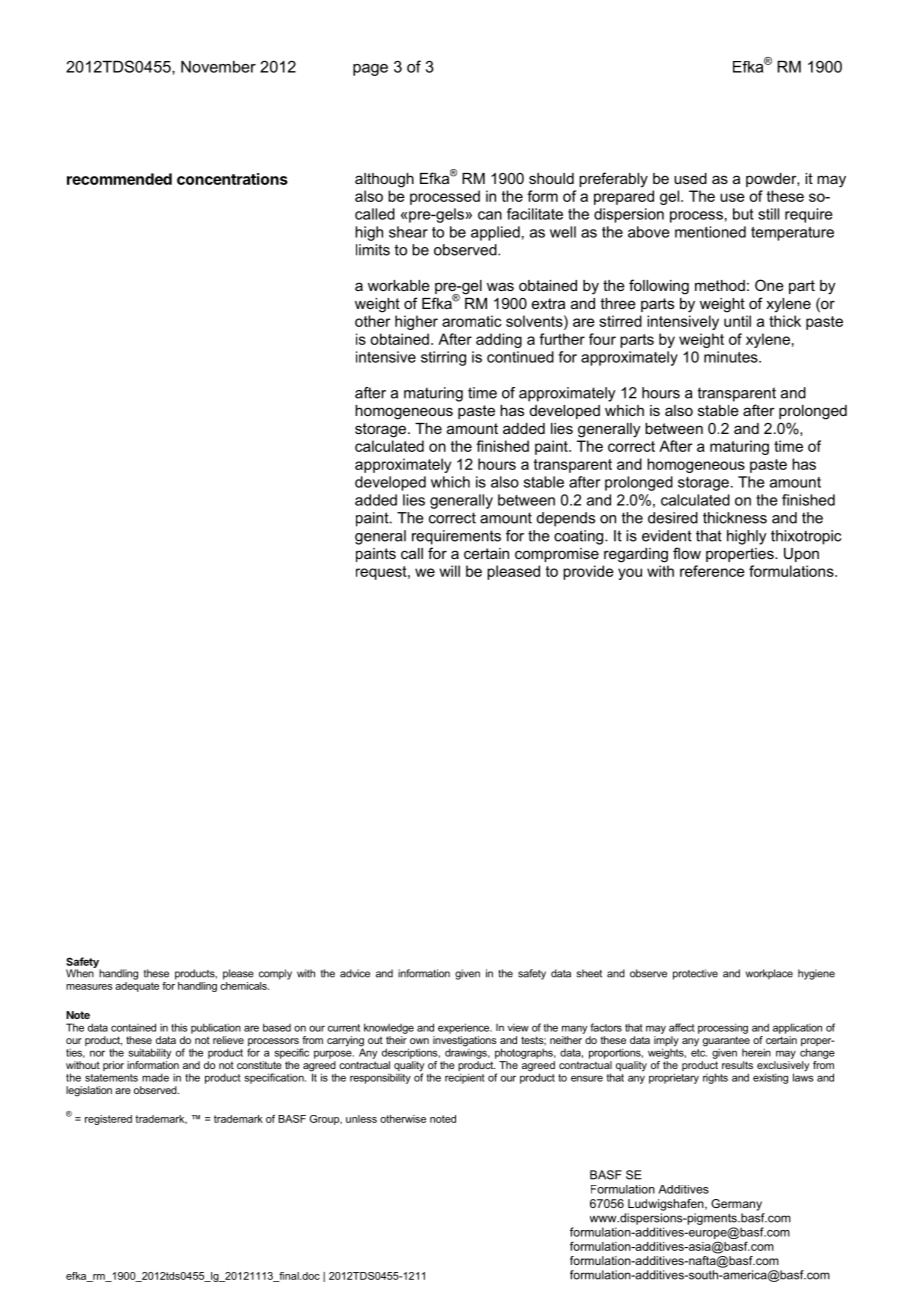  Describe the element at coordinates (695, 974) in the document. I see `protective` at that location.
